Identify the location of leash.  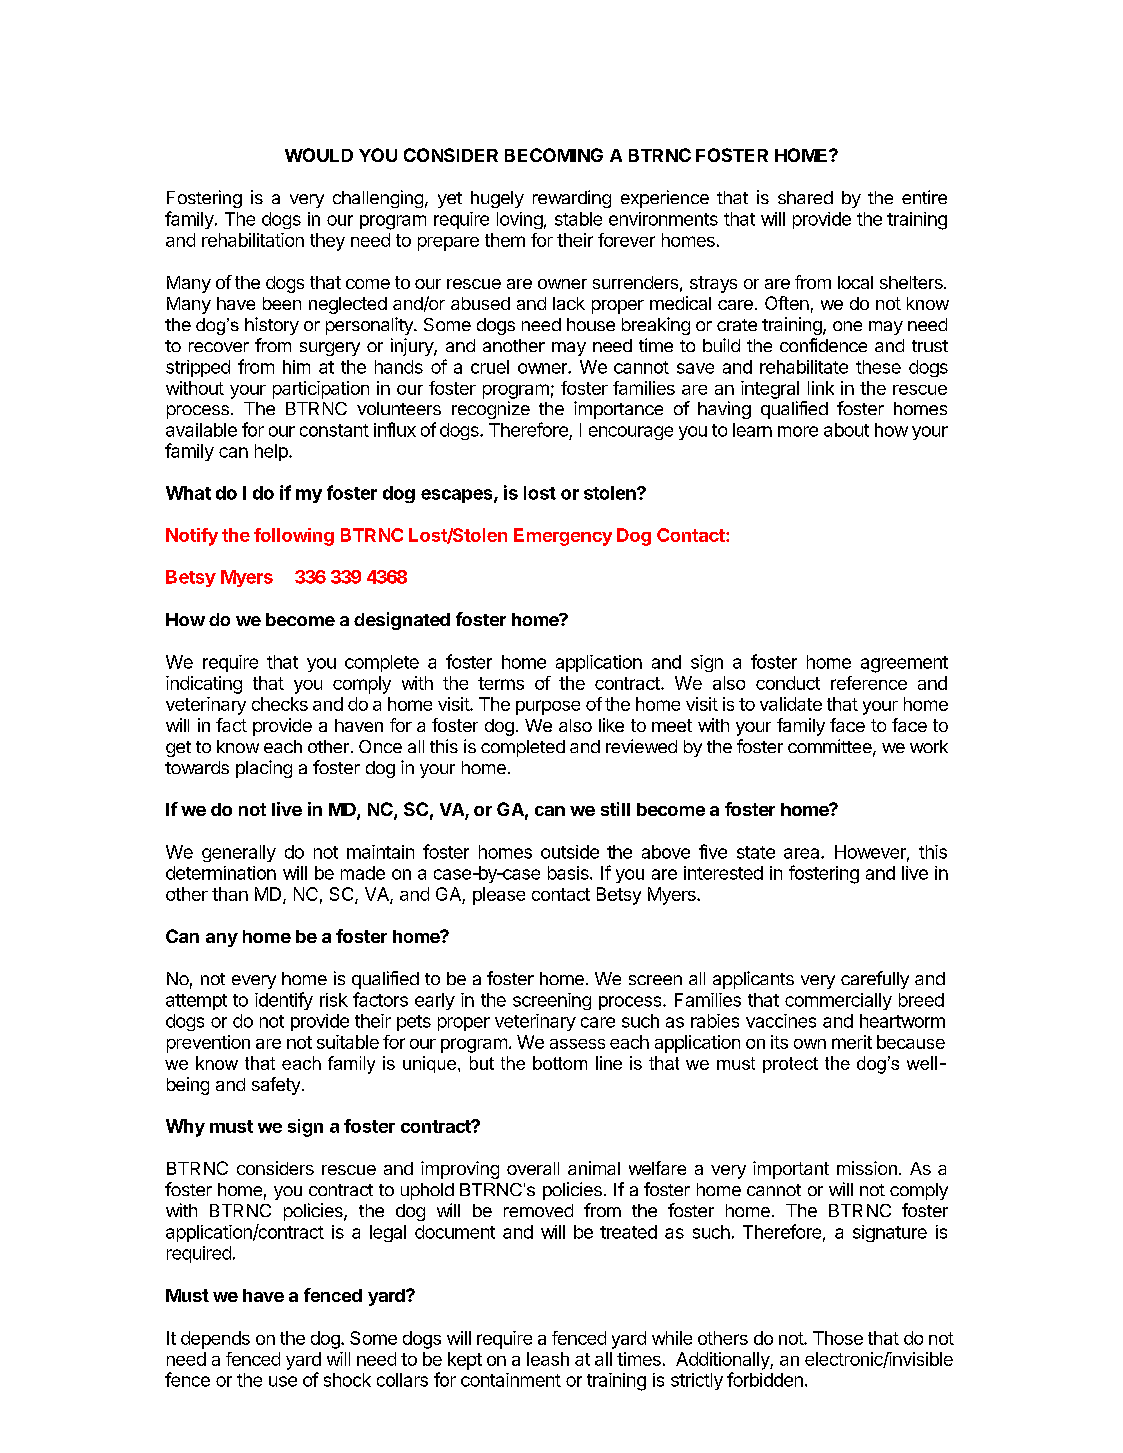
(548, 1359).
